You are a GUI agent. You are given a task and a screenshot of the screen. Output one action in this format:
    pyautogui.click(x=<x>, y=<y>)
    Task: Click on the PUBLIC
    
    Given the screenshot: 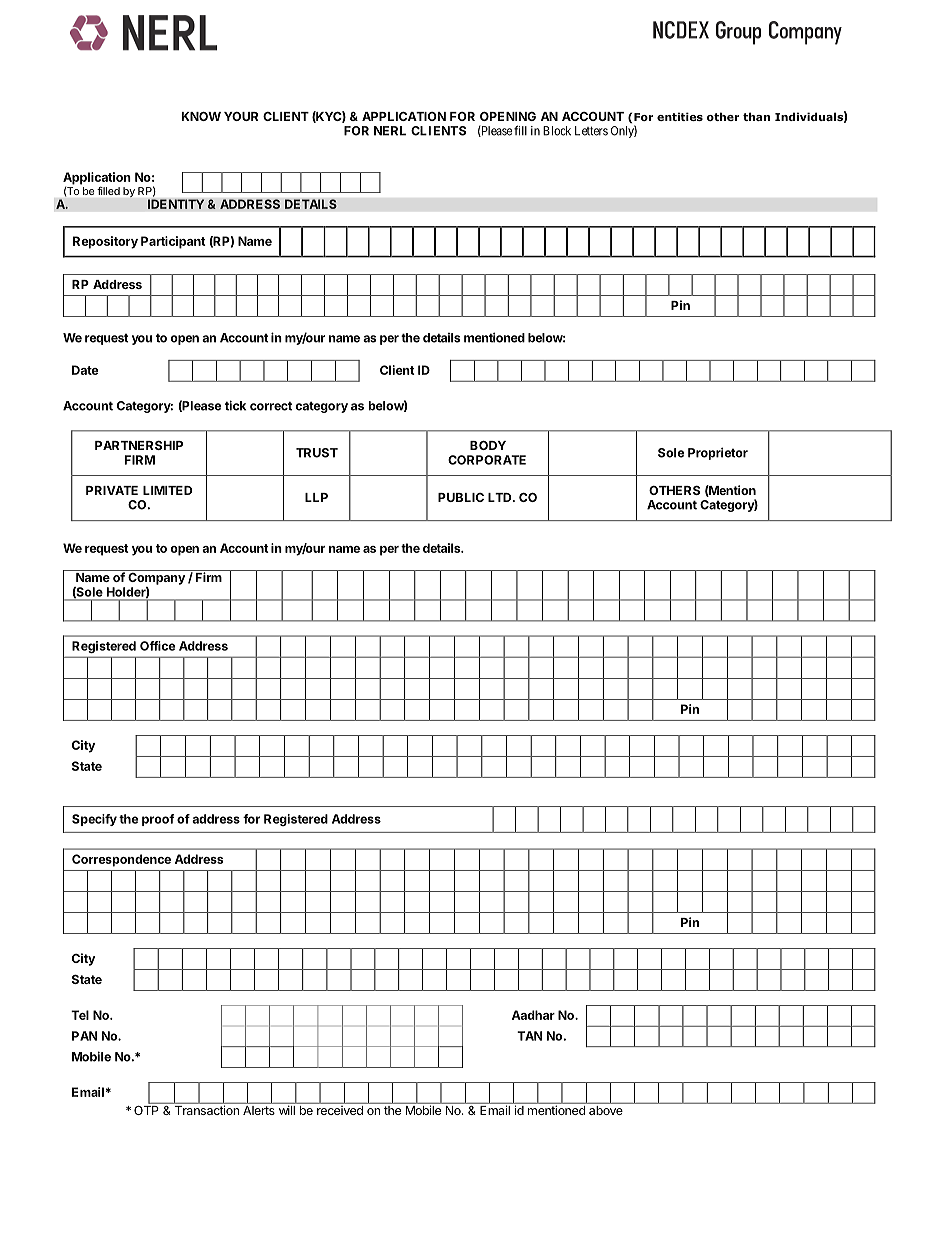 What is the action you would take?
    pyautogui.click(x=461, y=497)
